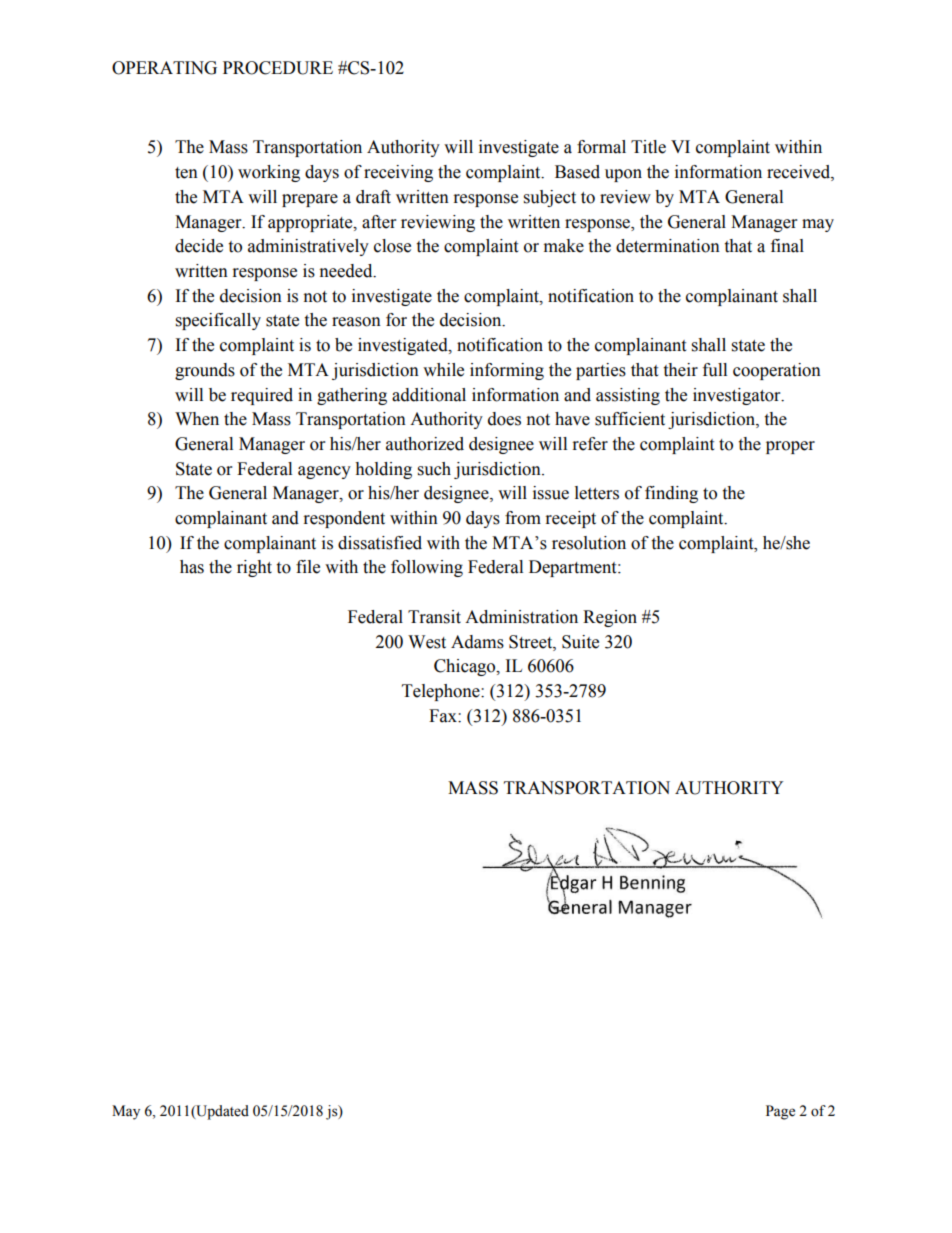 Image resolution: width=952 pixels, height=1233 pixels. Describe the element at coordinates (278, 68) in the document. I see `PROCEDURE` at that location.
